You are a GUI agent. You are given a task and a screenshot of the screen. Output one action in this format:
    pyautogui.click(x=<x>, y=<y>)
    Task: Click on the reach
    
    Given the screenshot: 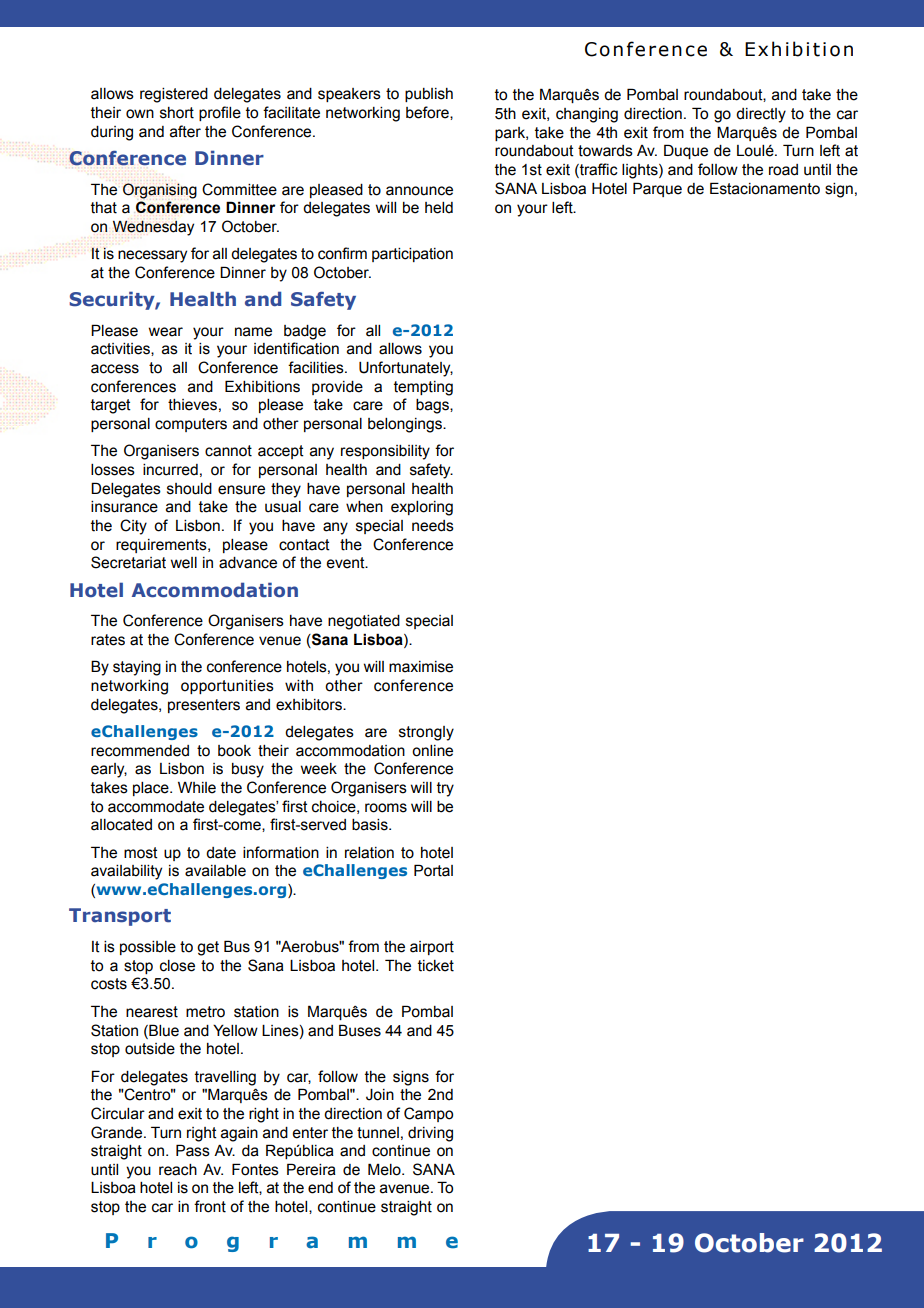 What is the action you would take?
    pyautogui.click(x=178, y=1170)
